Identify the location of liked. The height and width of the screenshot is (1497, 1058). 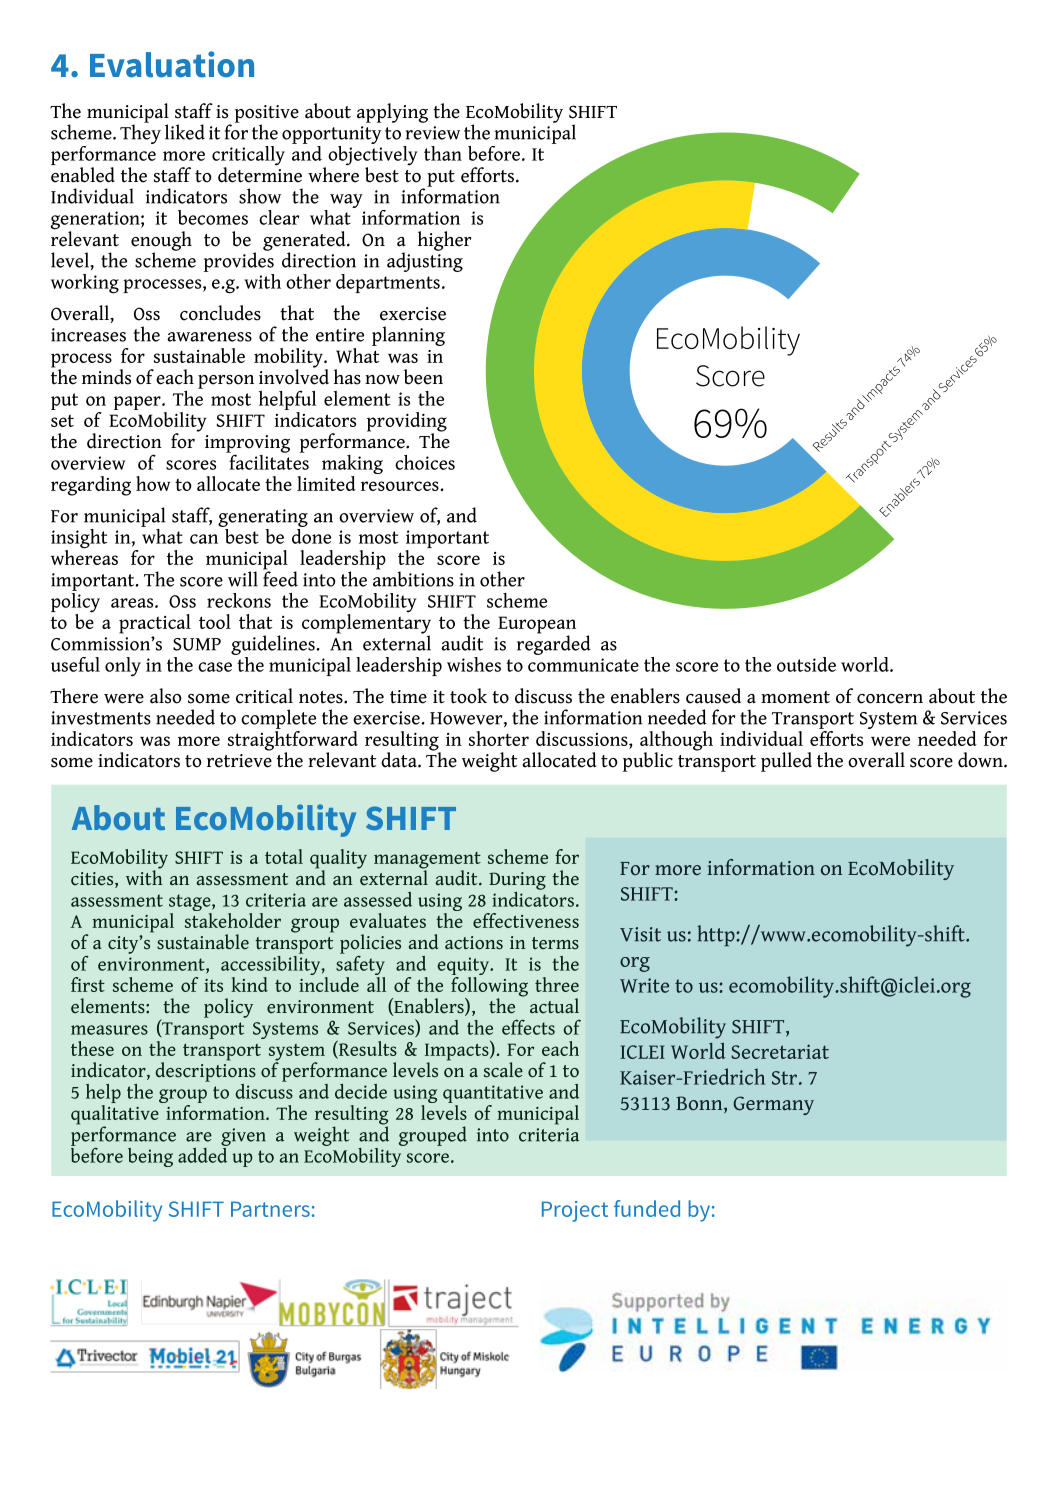
(185, 132).
